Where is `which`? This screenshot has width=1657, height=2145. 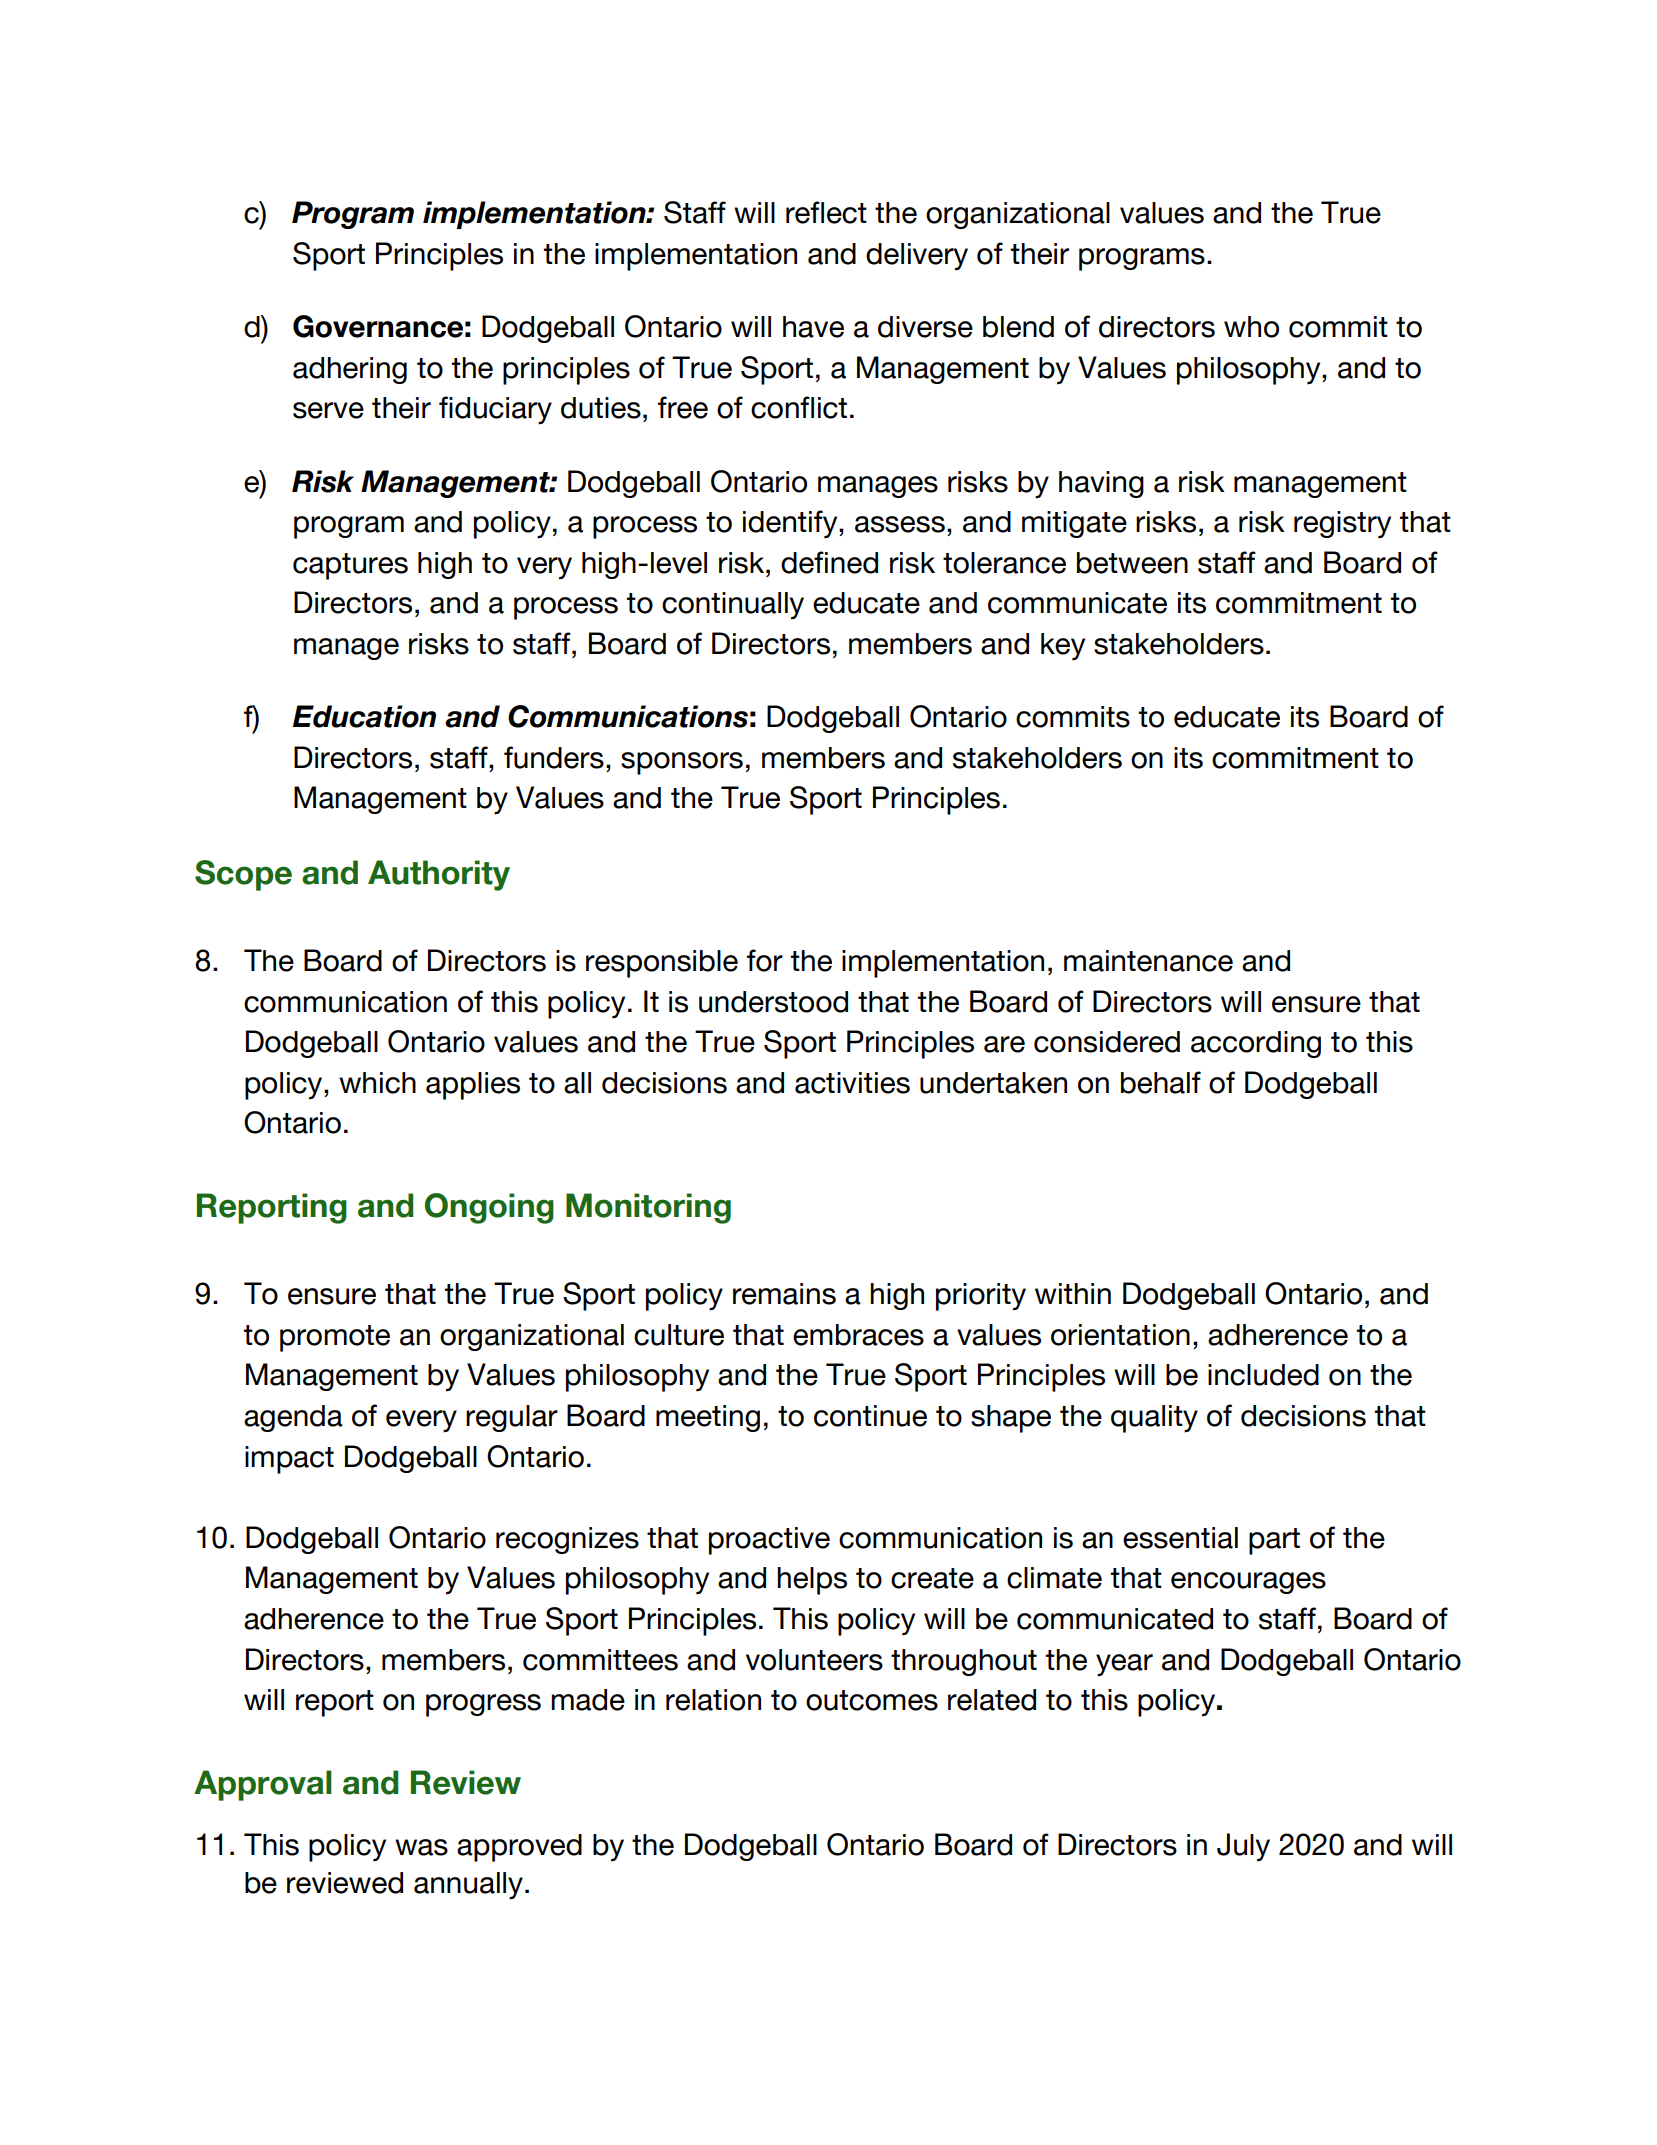 which is located at coordinates (377, 1083).
